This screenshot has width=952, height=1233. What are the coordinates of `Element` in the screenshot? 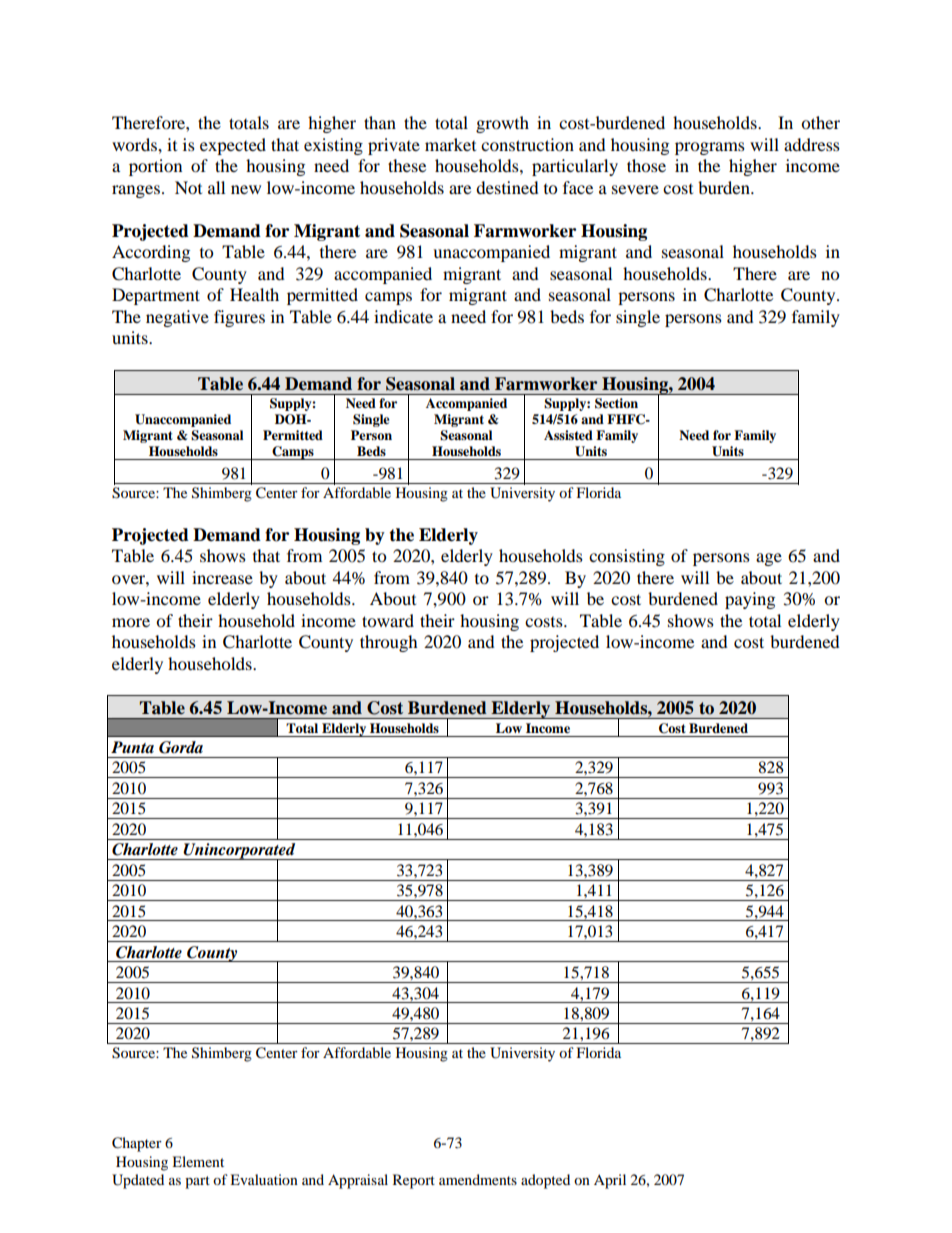 It's located at (198, 1161).
